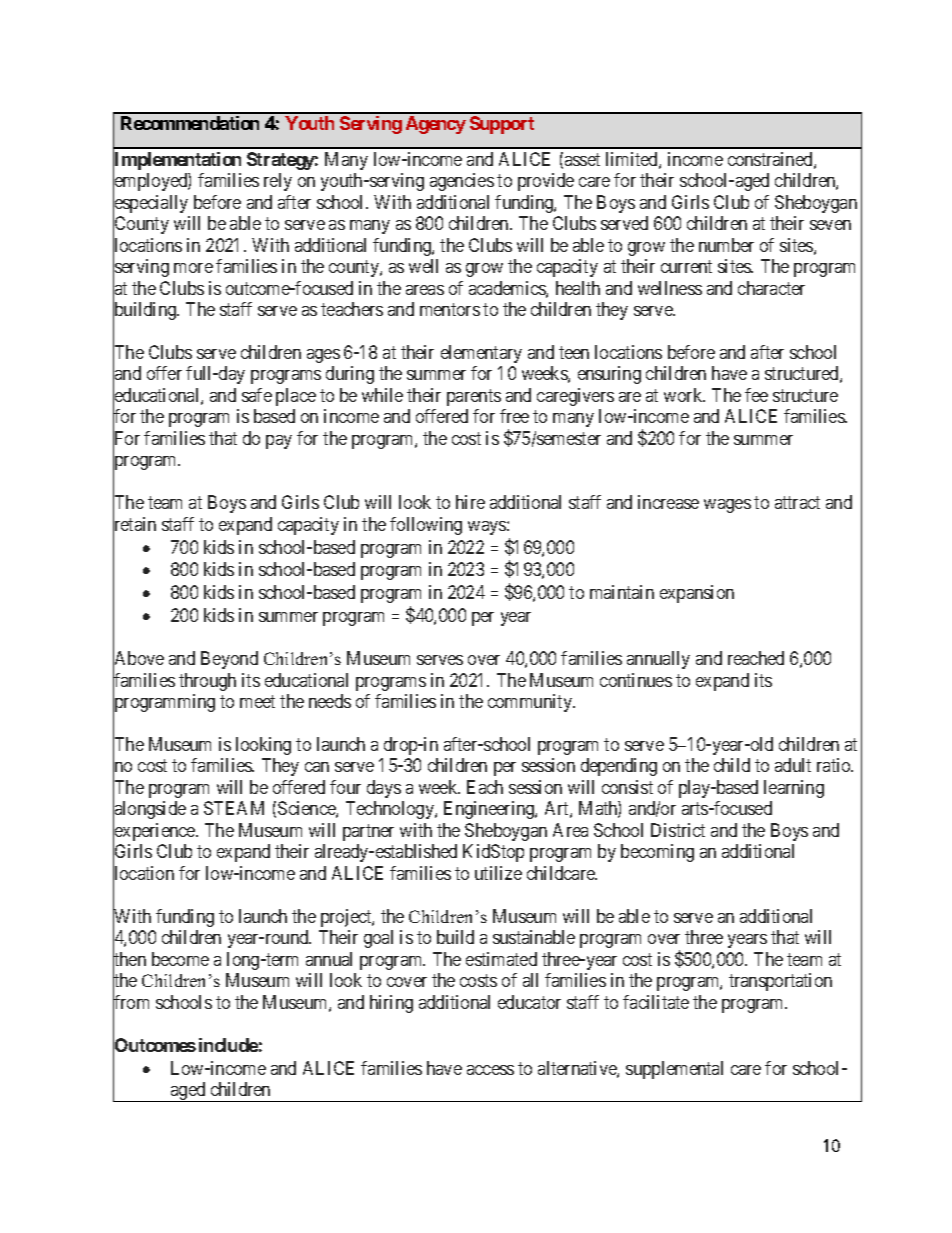 This screenshot has width=952, height=1233. Describe the element at coordinates (674, 1070) in the screenshot. I see `supplemental` at that location.
